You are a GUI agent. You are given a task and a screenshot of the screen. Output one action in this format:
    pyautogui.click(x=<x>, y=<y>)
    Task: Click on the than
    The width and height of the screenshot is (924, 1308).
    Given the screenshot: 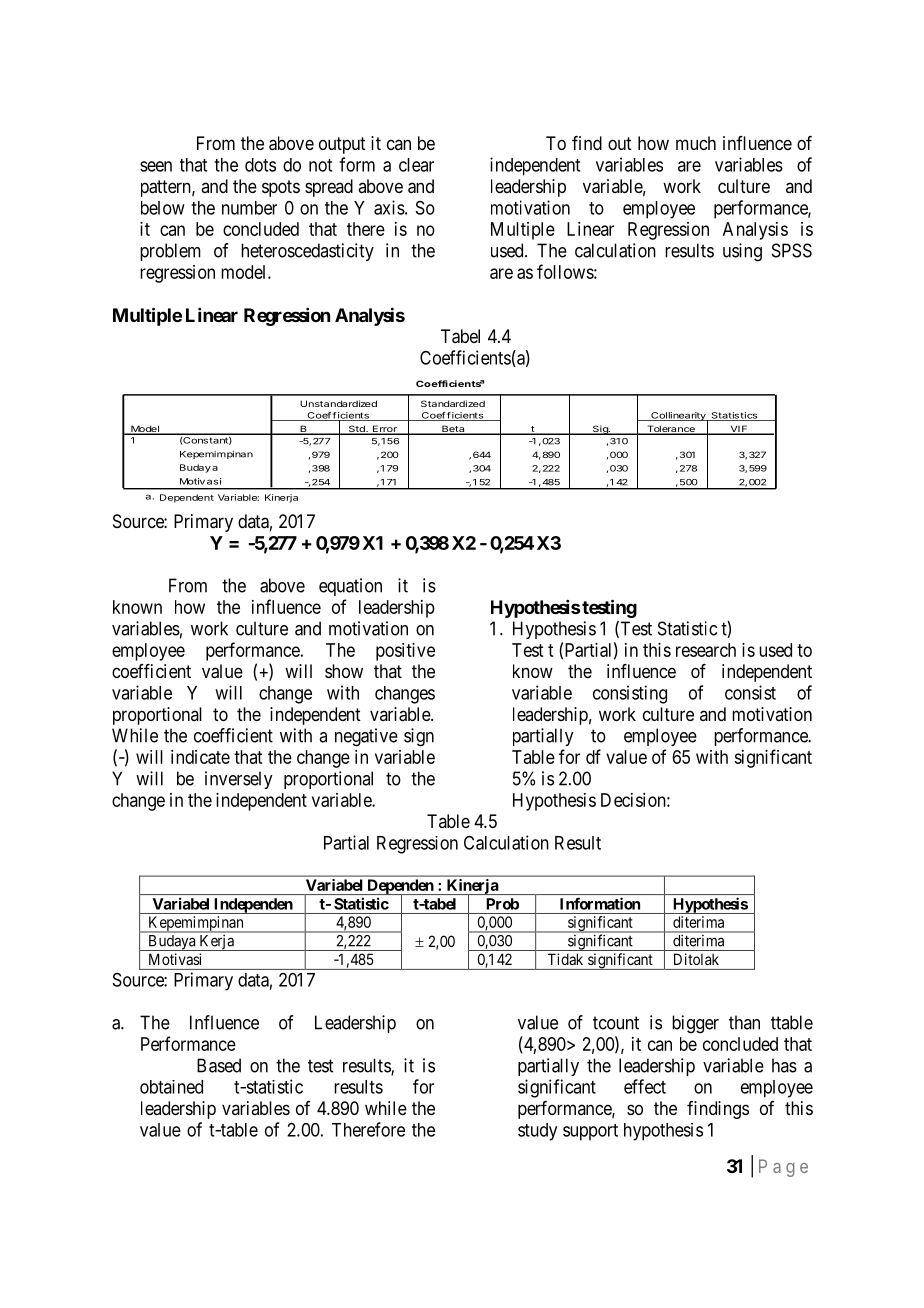 What is the action you would take?
    pyautogui.click(x=744, y=1022)
